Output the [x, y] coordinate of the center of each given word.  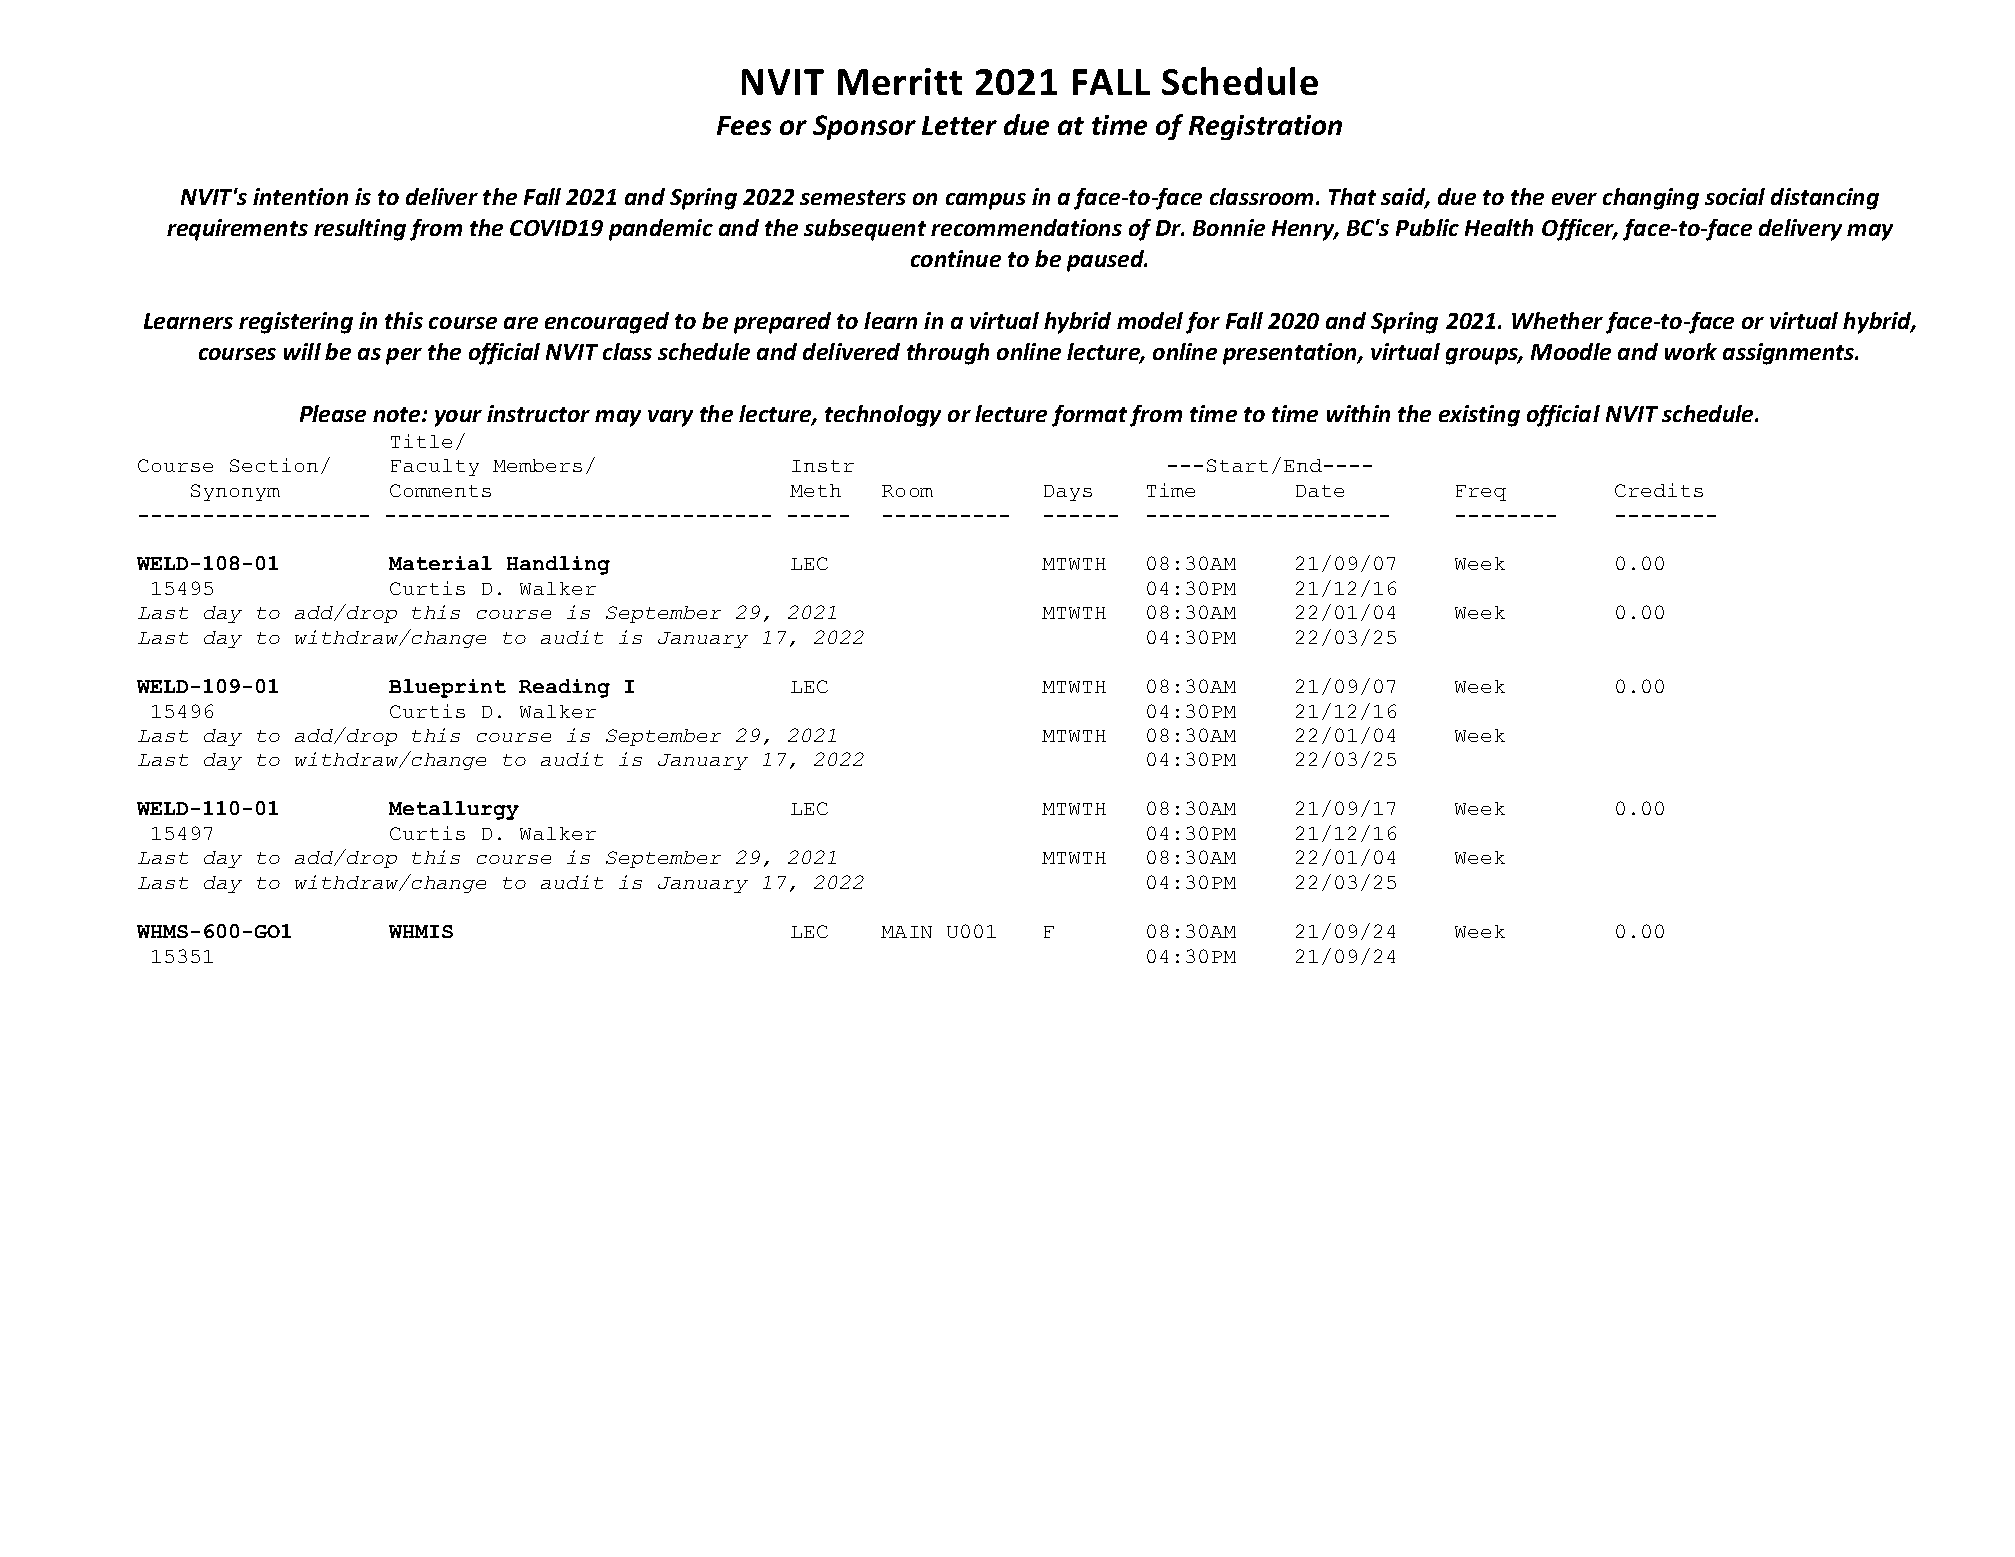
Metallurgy [454, 810]
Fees [744, 125]
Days [1068, 493]
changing [1651, 199]
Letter [959, 125]
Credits [1659, 490]
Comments [440, 490]
